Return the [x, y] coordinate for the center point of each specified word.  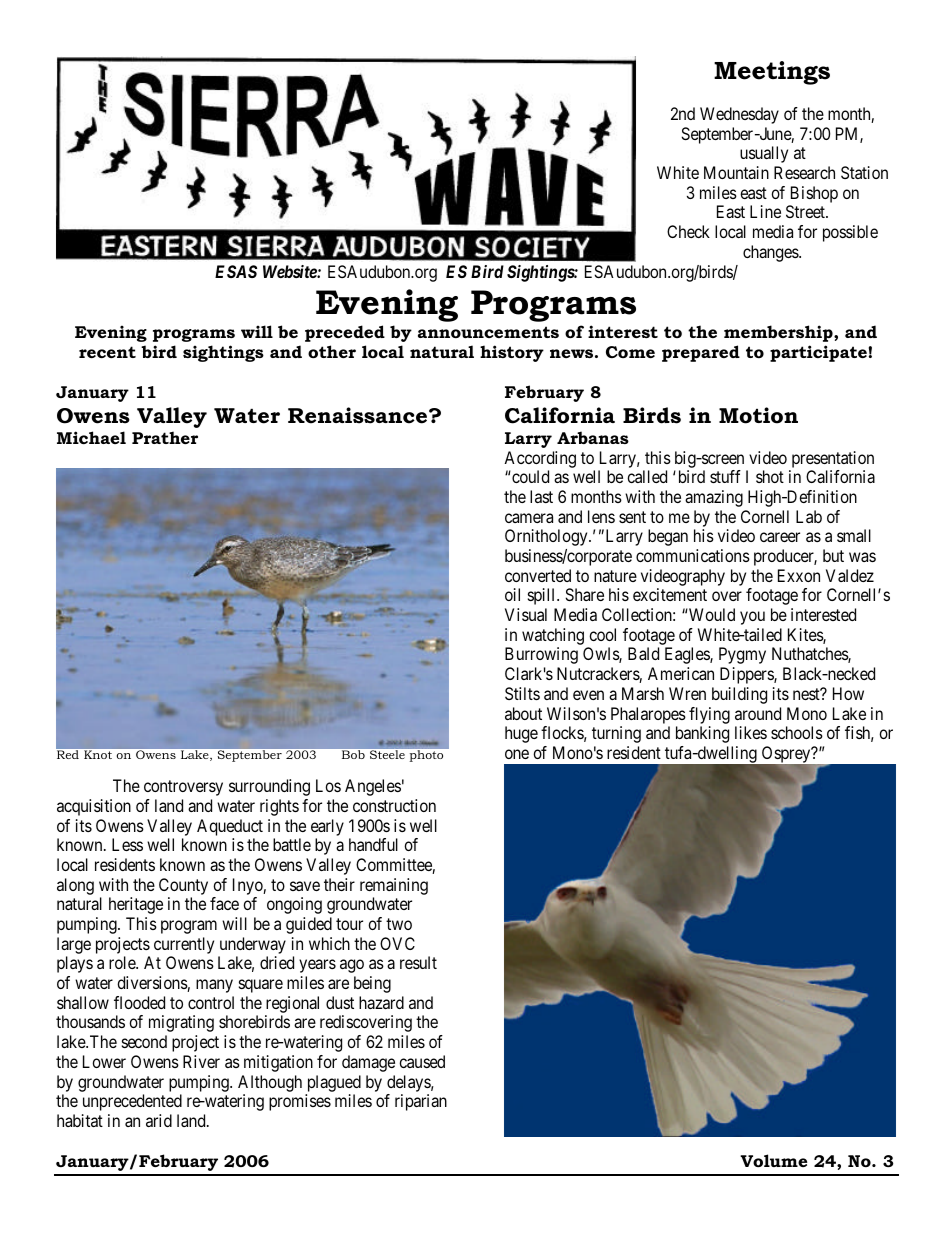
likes [751, 732]
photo [425, 755]
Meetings [772, 73]
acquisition [94, 807]
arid [159, 1120]
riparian [421, 1102]
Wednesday [739, 115]
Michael [91, 437]
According [540, 459]
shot [770, 476]
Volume [773, 1160]
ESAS [236, 271]
